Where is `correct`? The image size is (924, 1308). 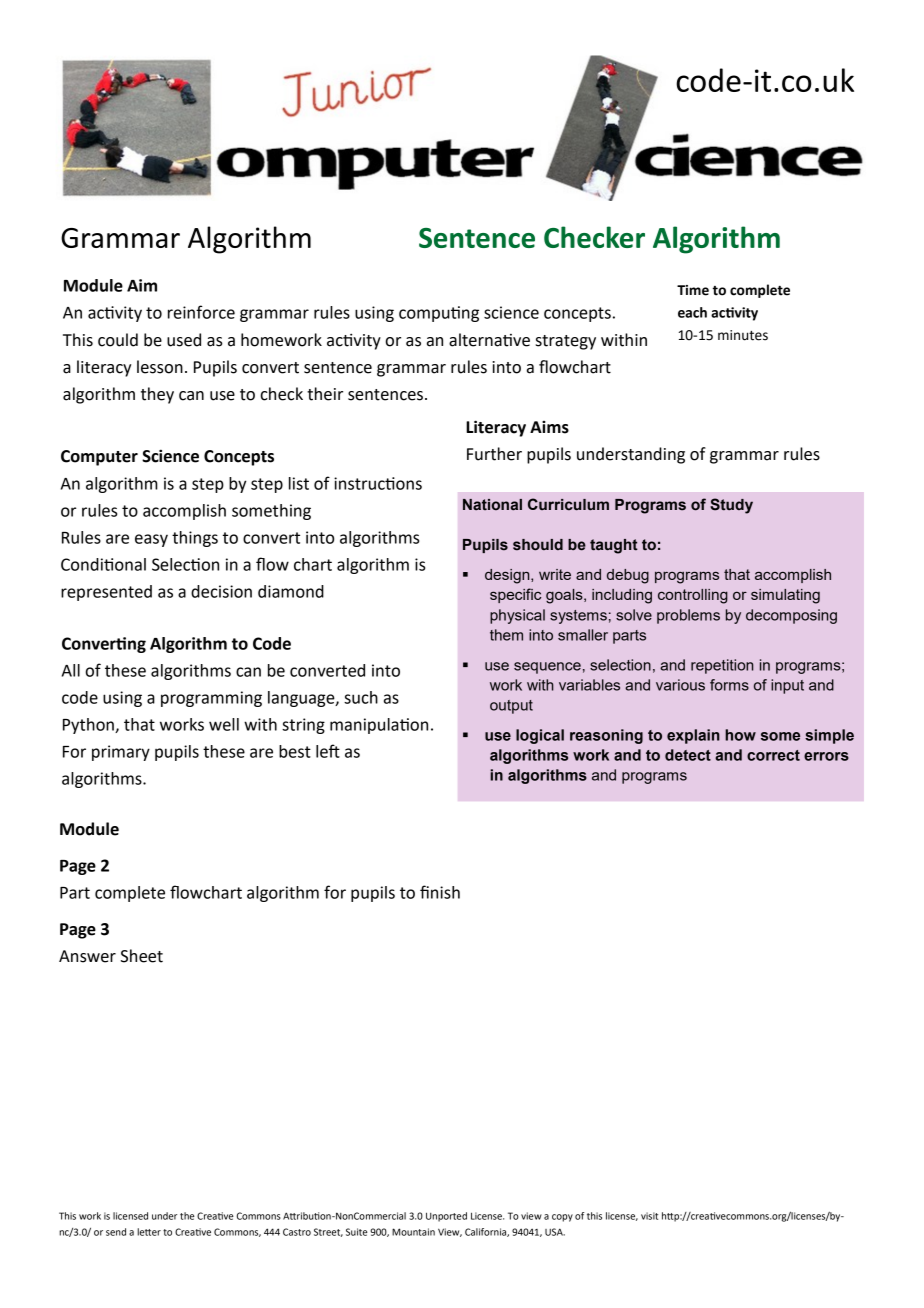 correct is located at coordinates (773, 755).
